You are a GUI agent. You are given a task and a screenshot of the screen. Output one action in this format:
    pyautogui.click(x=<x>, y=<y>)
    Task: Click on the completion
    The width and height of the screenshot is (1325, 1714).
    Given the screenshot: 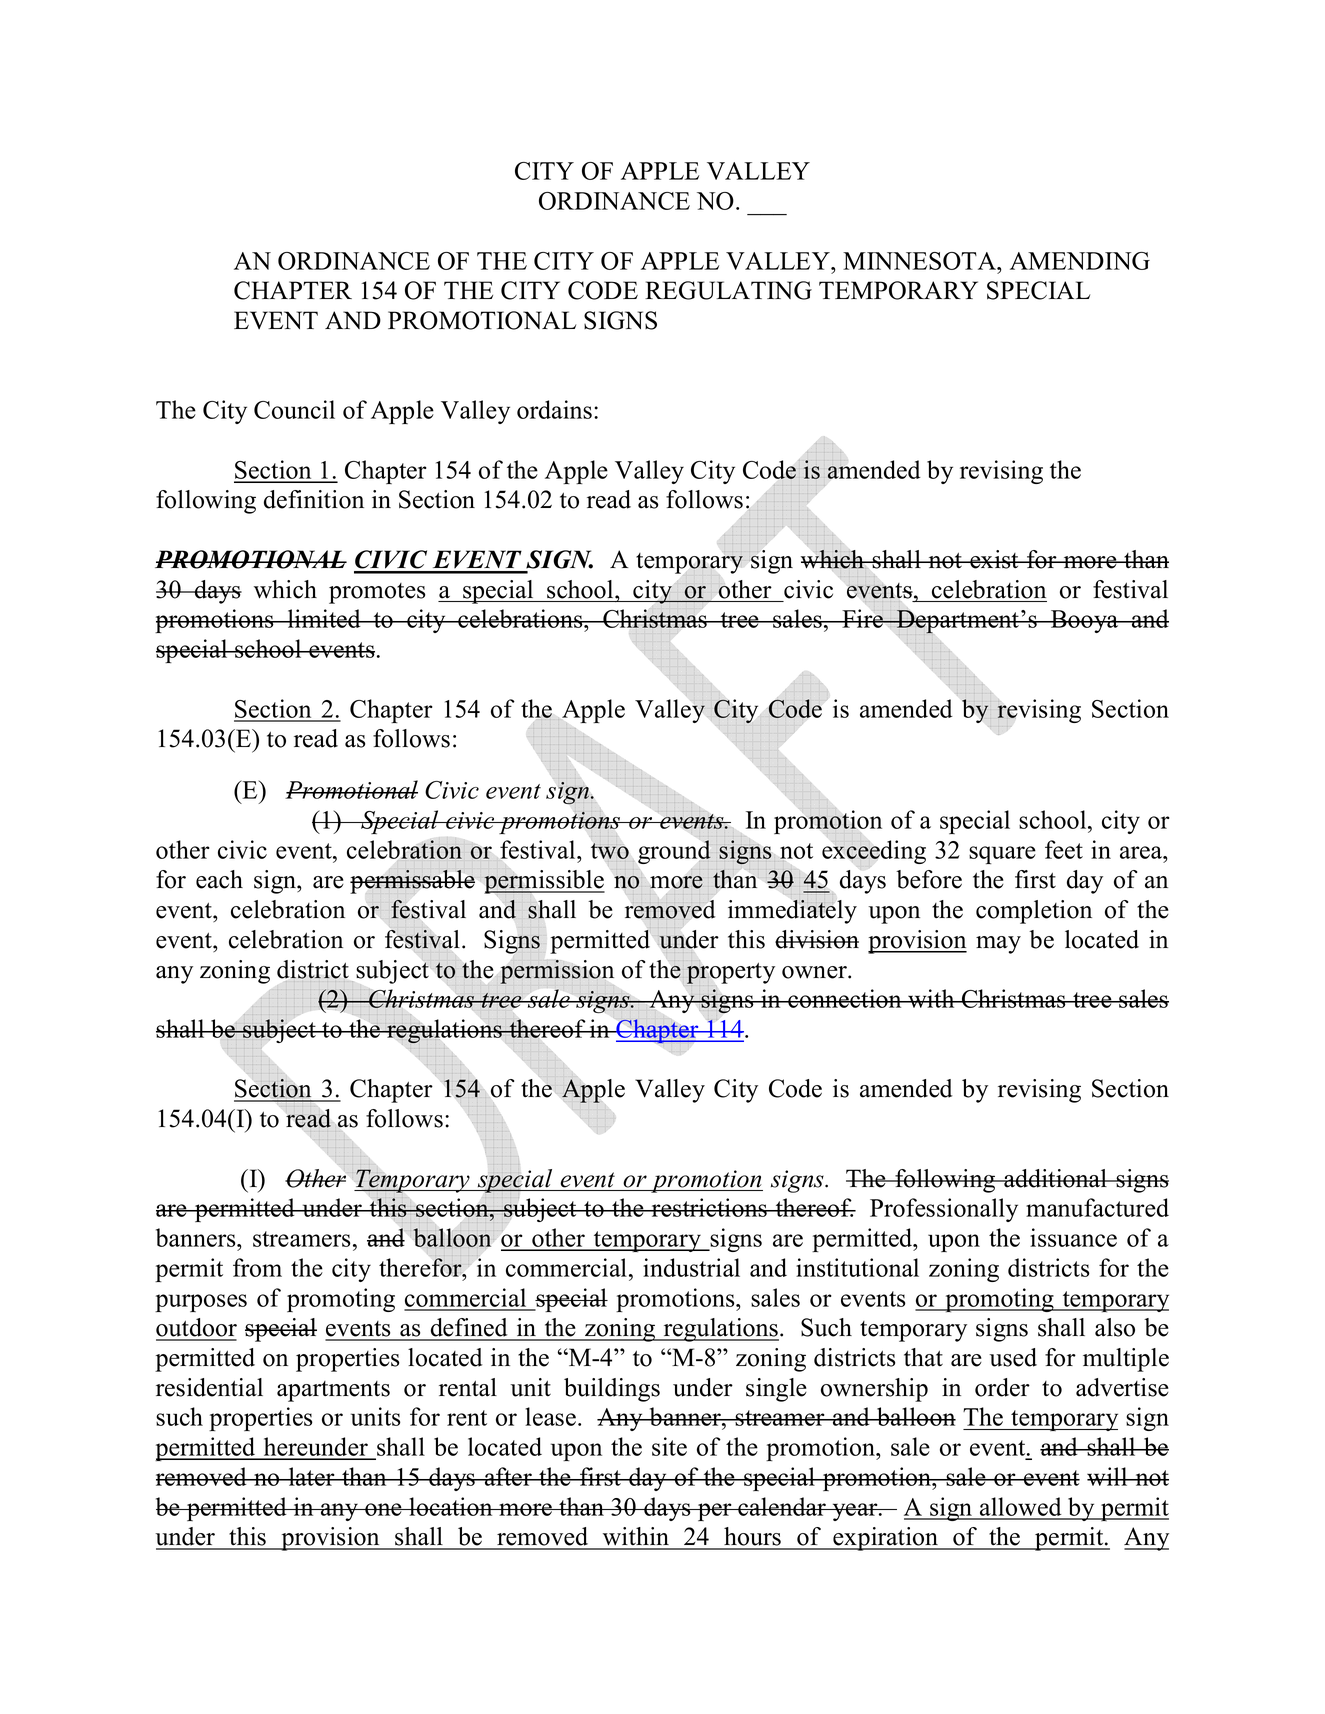 What is the action you would take?
    pyautogui.click(x=1034, y=912)
